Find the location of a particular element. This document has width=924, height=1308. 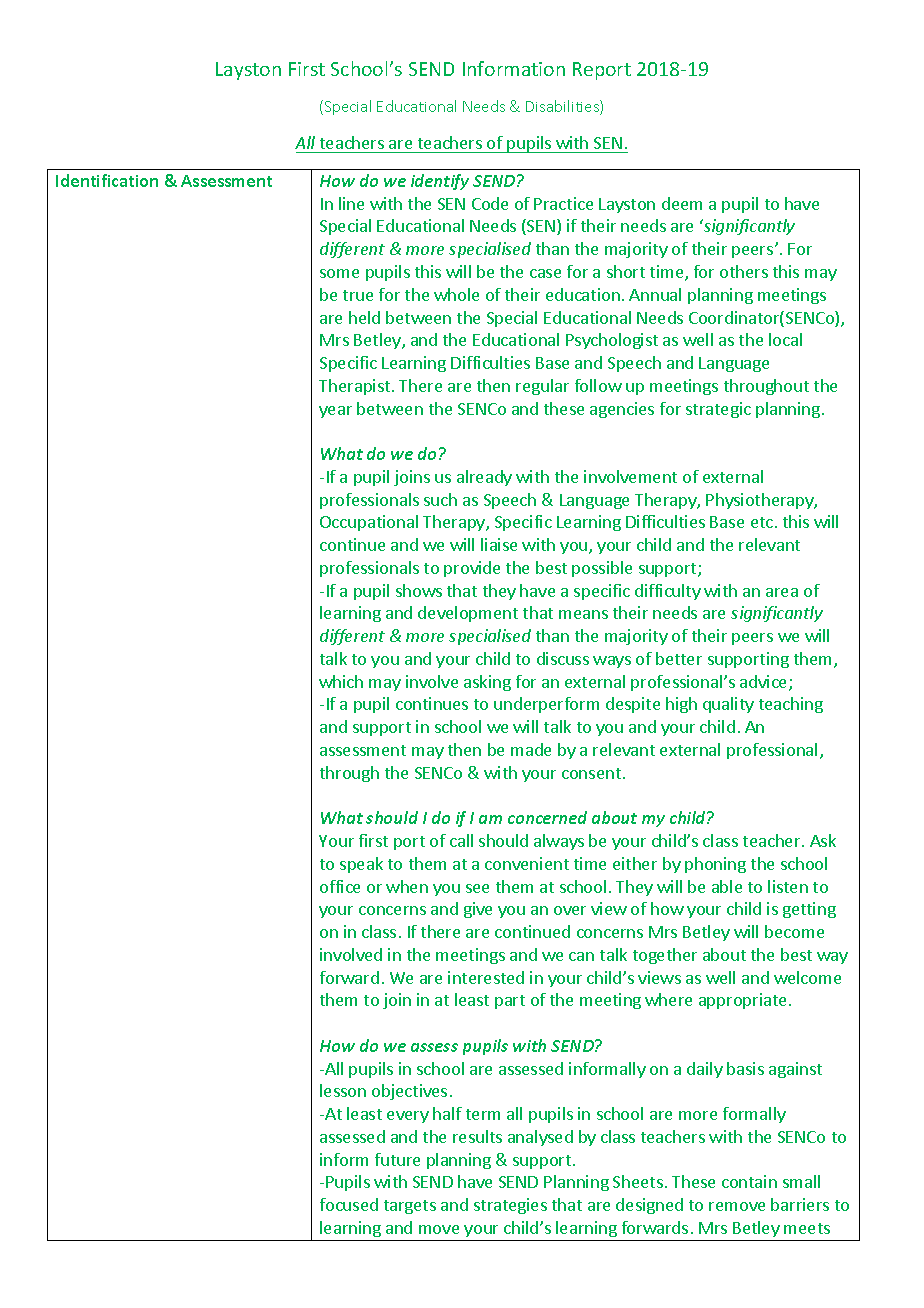

deem is located at coordinates (682, 203).
